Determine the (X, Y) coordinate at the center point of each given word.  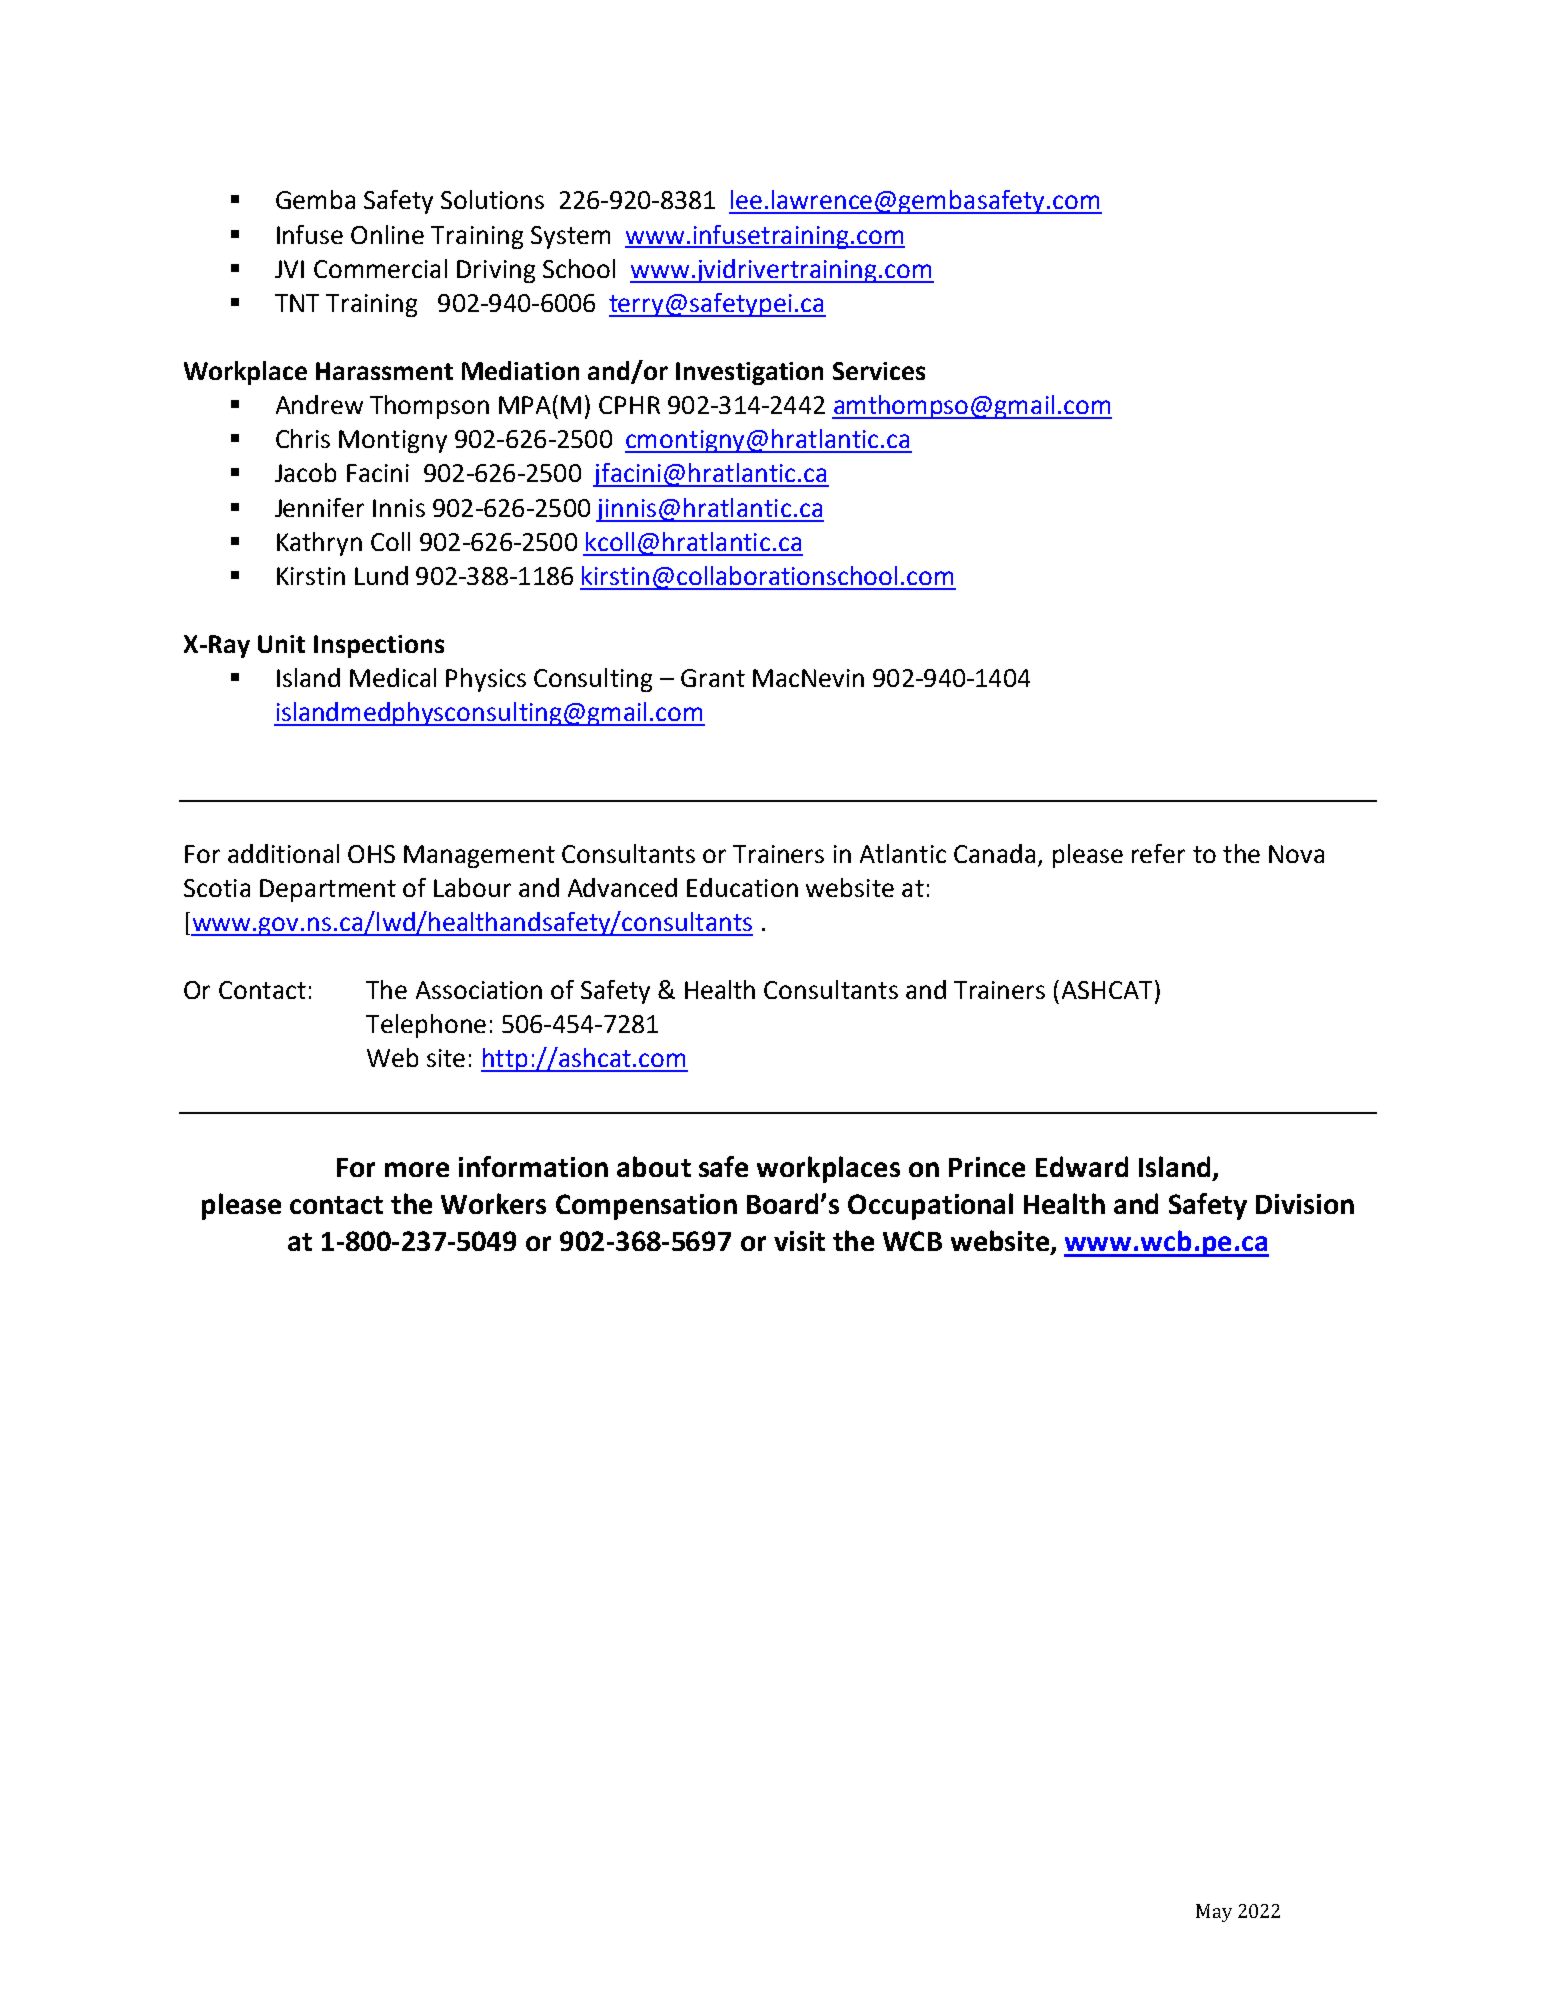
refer (1158, 853)
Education (742, 887)
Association (479, 990)
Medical (393, 677)
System (570, 237)
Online (387, 234)
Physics (486, 680)
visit (799, 1241)
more (417, 1169)
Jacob (305, 472)
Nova (1296, 854)
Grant (713, 678)
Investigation (749, 373)
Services (879, 371)
